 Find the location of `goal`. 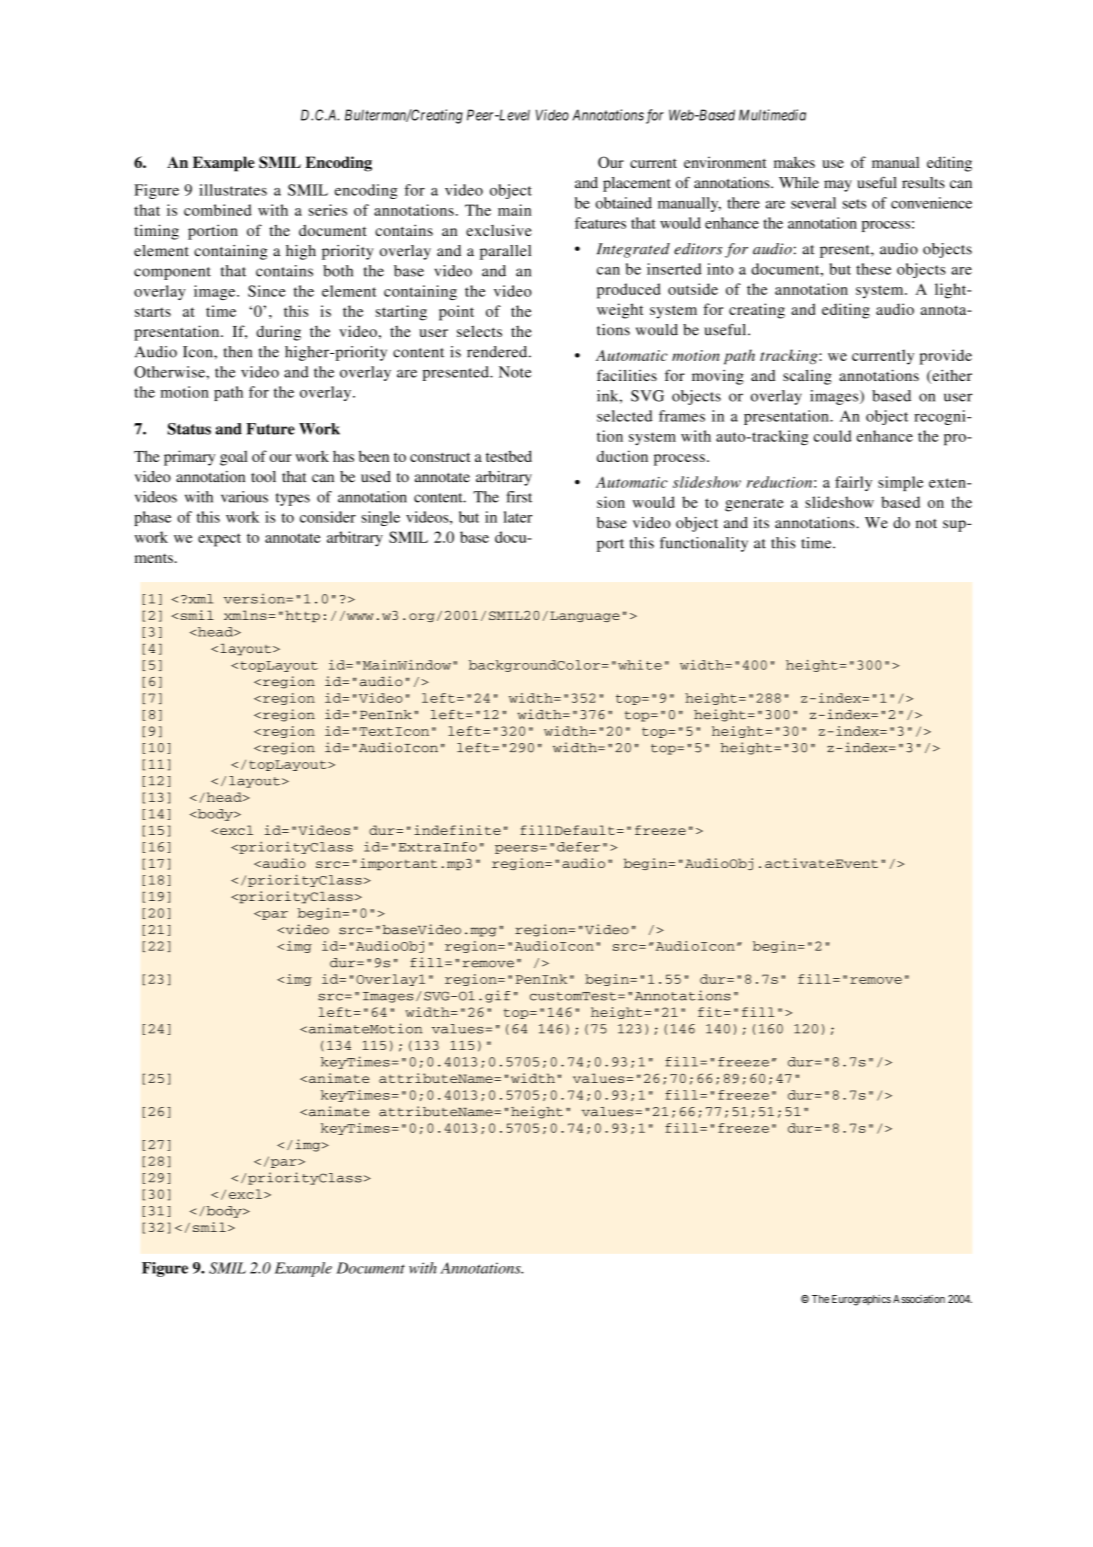

goal is located at coordinates (234, 458).
